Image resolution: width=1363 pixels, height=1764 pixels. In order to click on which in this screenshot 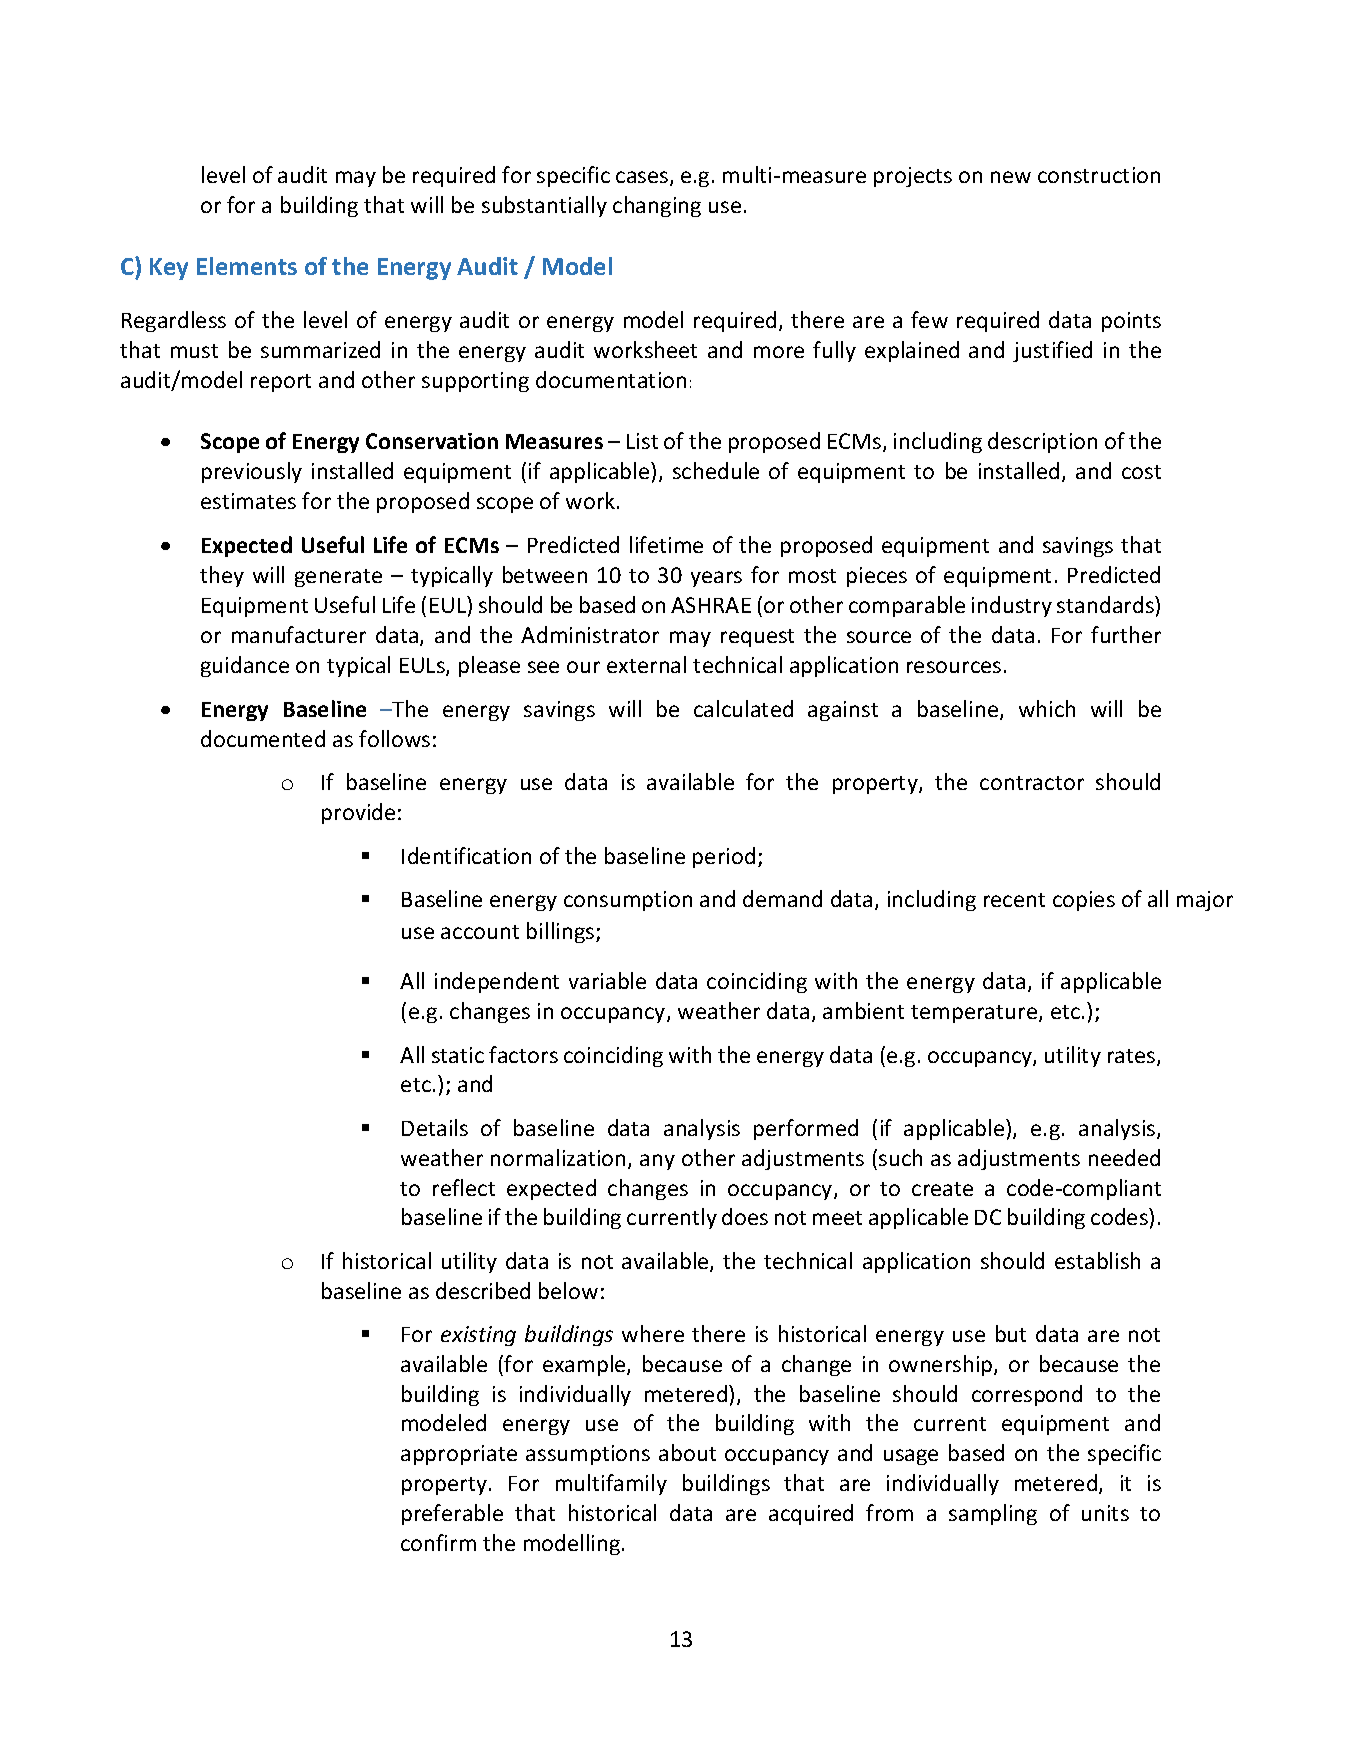, I will do `click(1047, 708)`.
